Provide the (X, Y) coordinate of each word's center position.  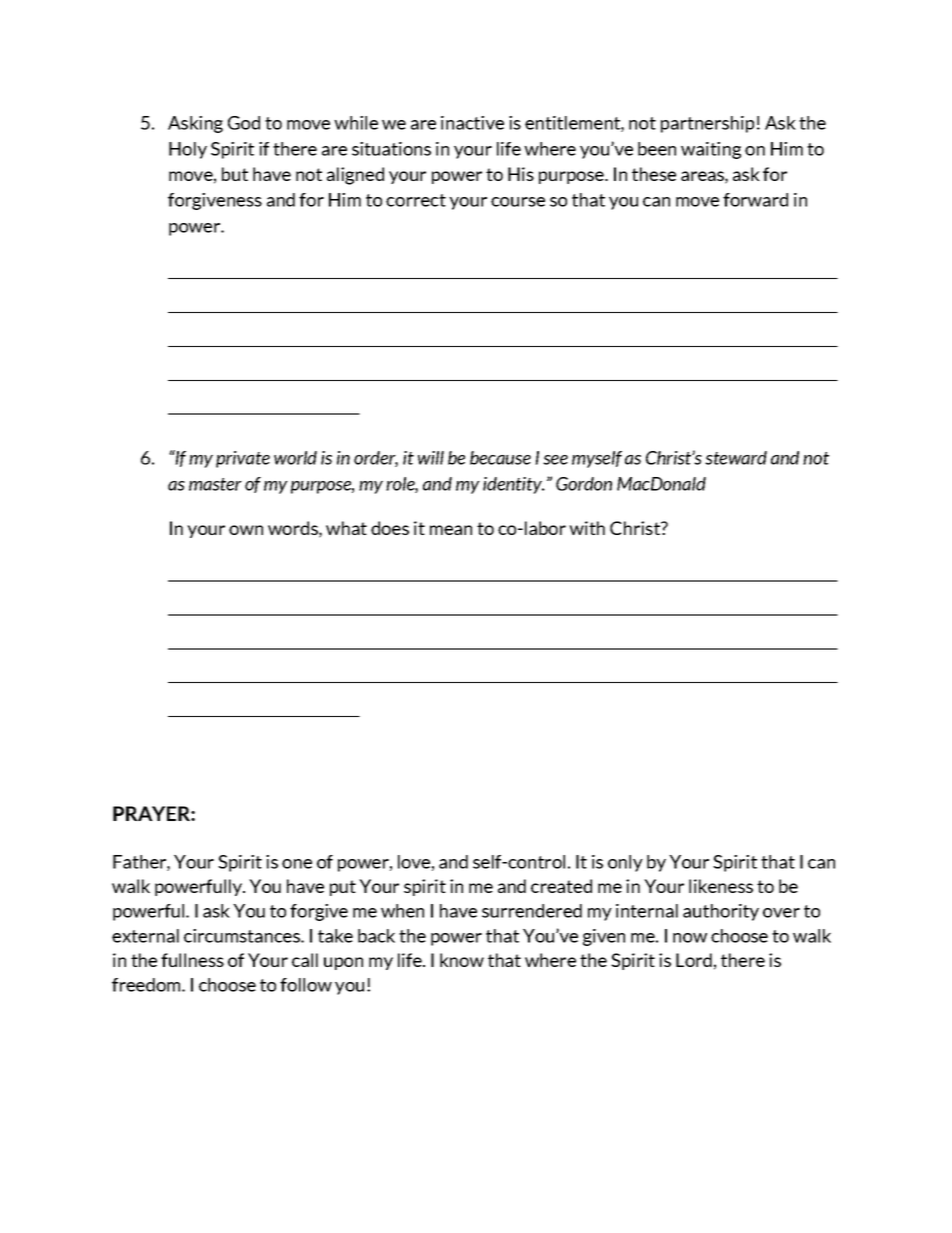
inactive (472, 123)
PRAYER (152, 813)
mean (451, 530)
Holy (188, 150)
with (587, 528)
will (431, 458)
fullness (192, 960)
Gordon (584, 484)
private (243, 459)
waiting (711, 150)
